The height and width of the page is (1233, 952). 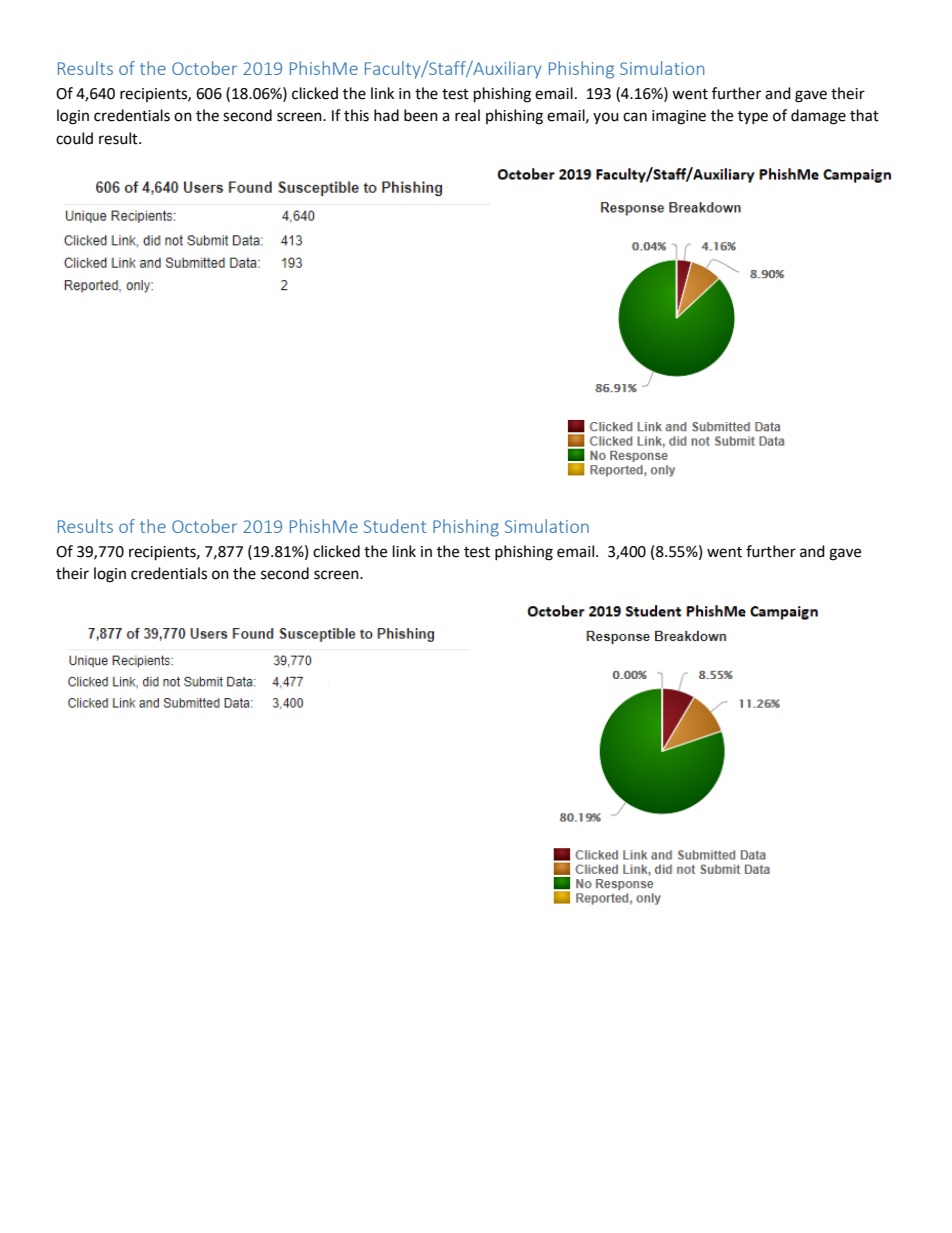 I want to click on damage, so click(x=818, y=117).
